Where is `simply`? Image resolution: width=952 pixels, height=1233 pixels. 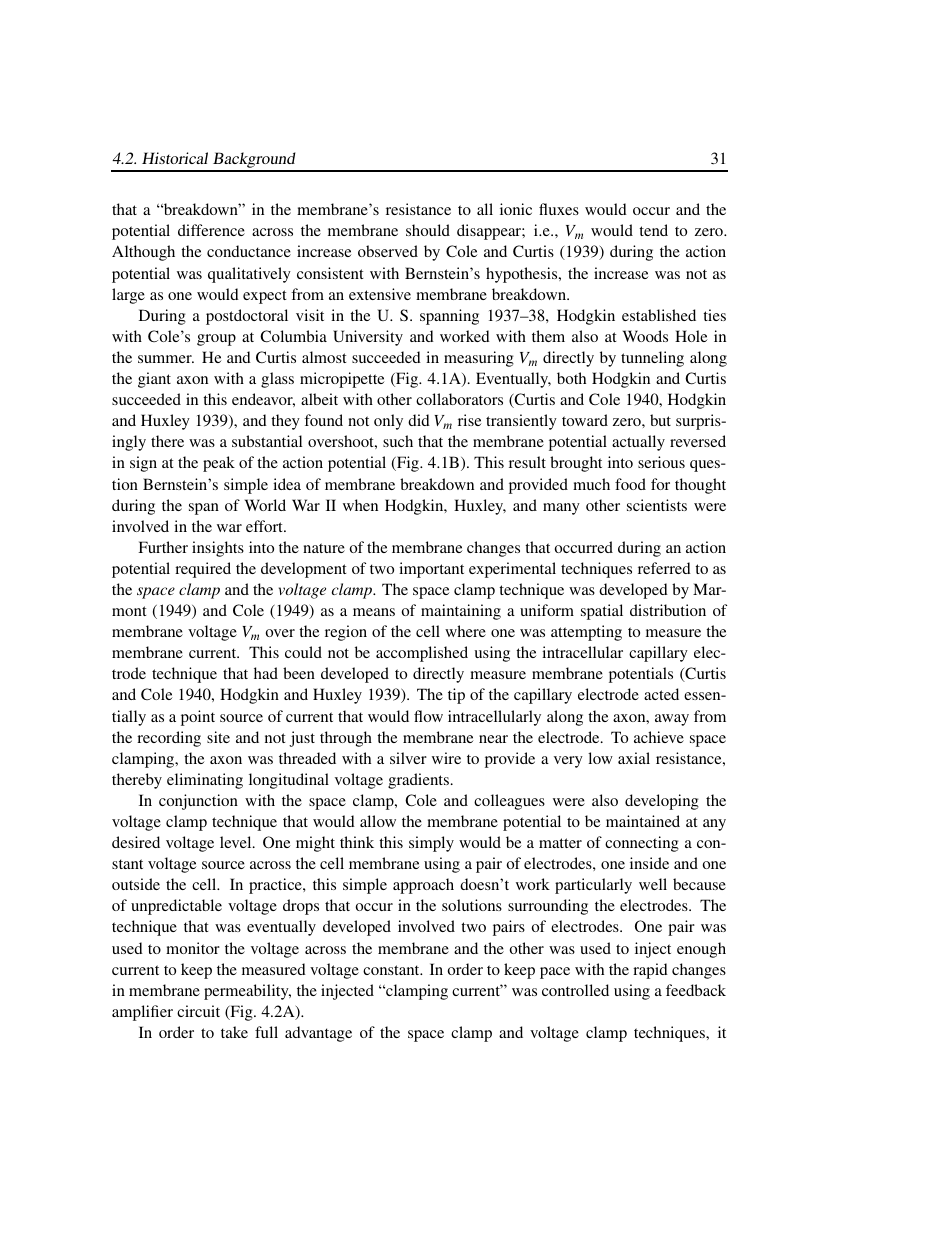 simply is located at coordinates (431, 844).
